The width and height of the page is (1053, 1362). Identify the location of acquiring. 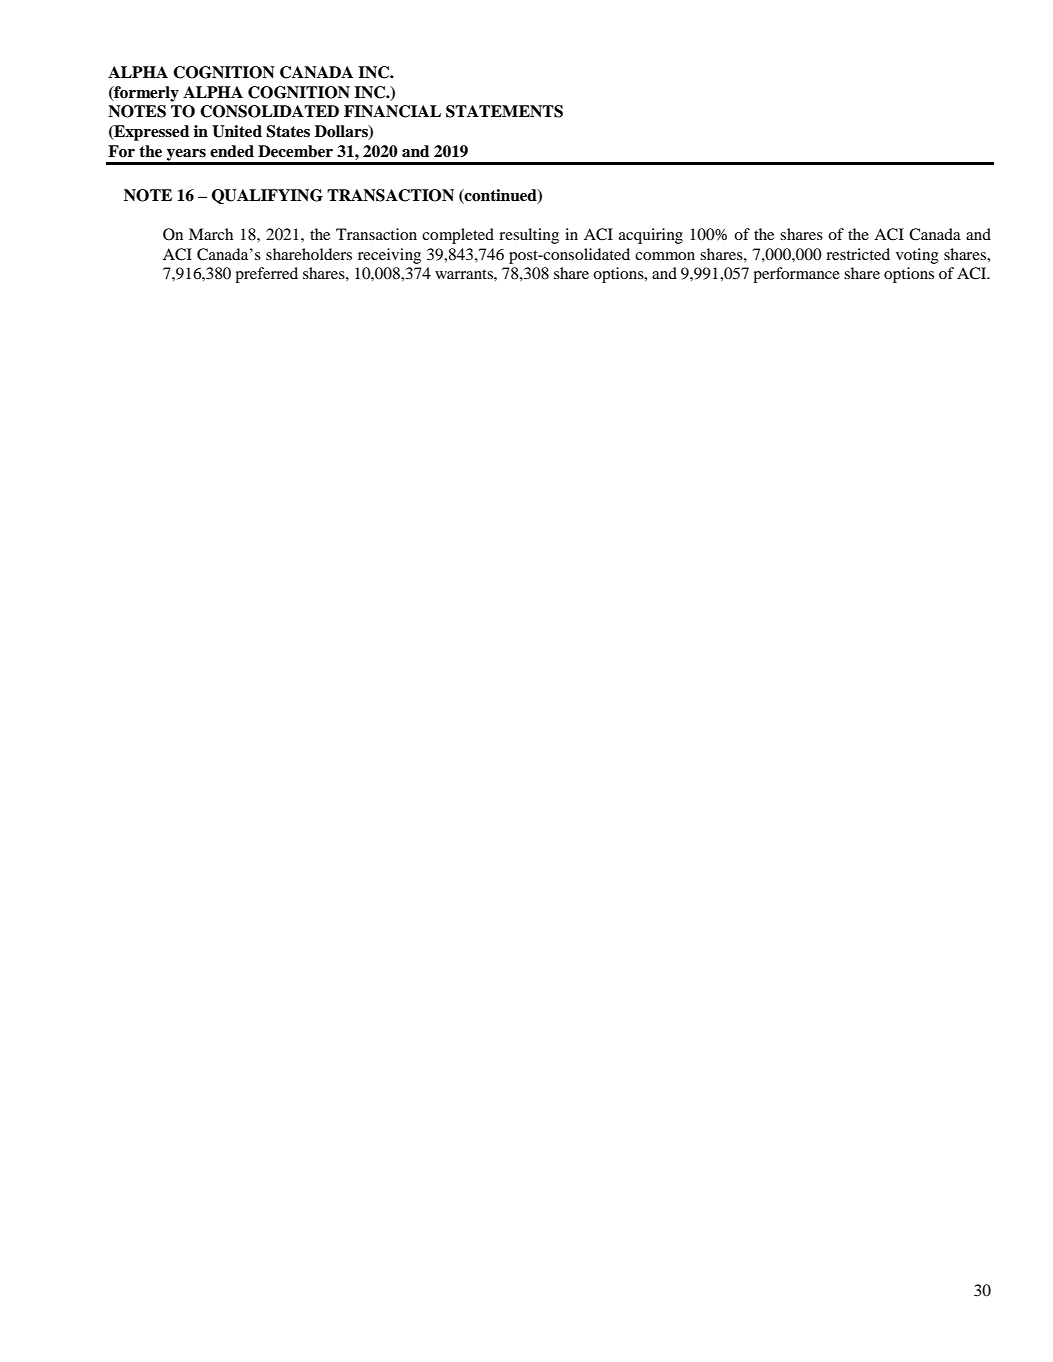
(651, 236).
